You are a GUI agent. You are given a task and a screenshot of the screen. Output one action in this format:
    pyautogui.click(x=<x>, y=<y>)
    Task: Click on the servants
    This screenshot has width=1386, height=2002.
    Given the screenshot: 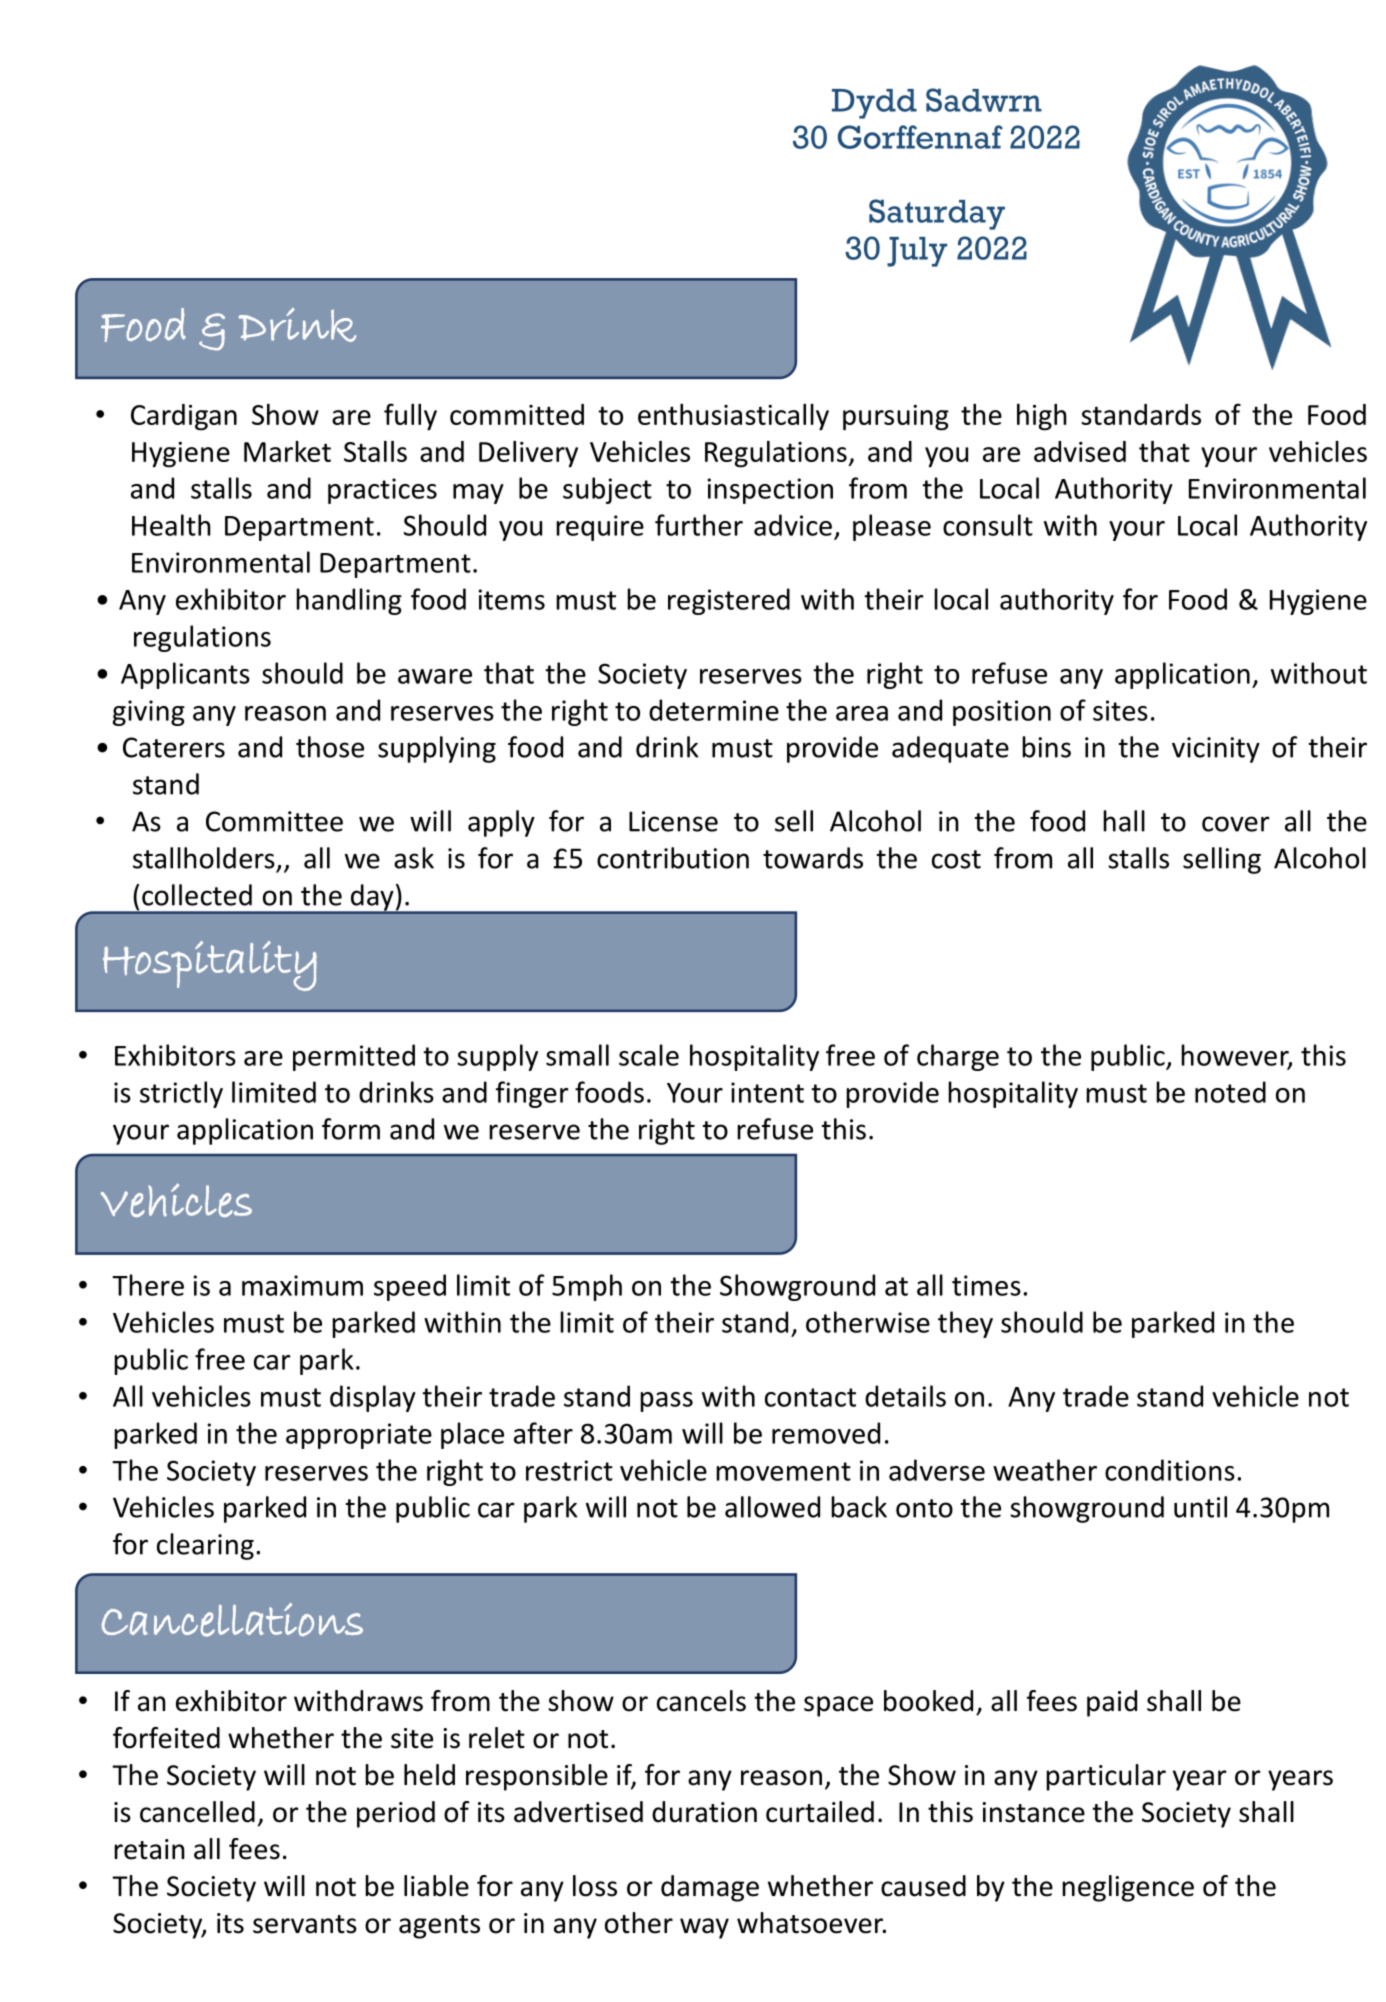 What is the action you would take?
    pyautogui.click(x=305, y=1924)
